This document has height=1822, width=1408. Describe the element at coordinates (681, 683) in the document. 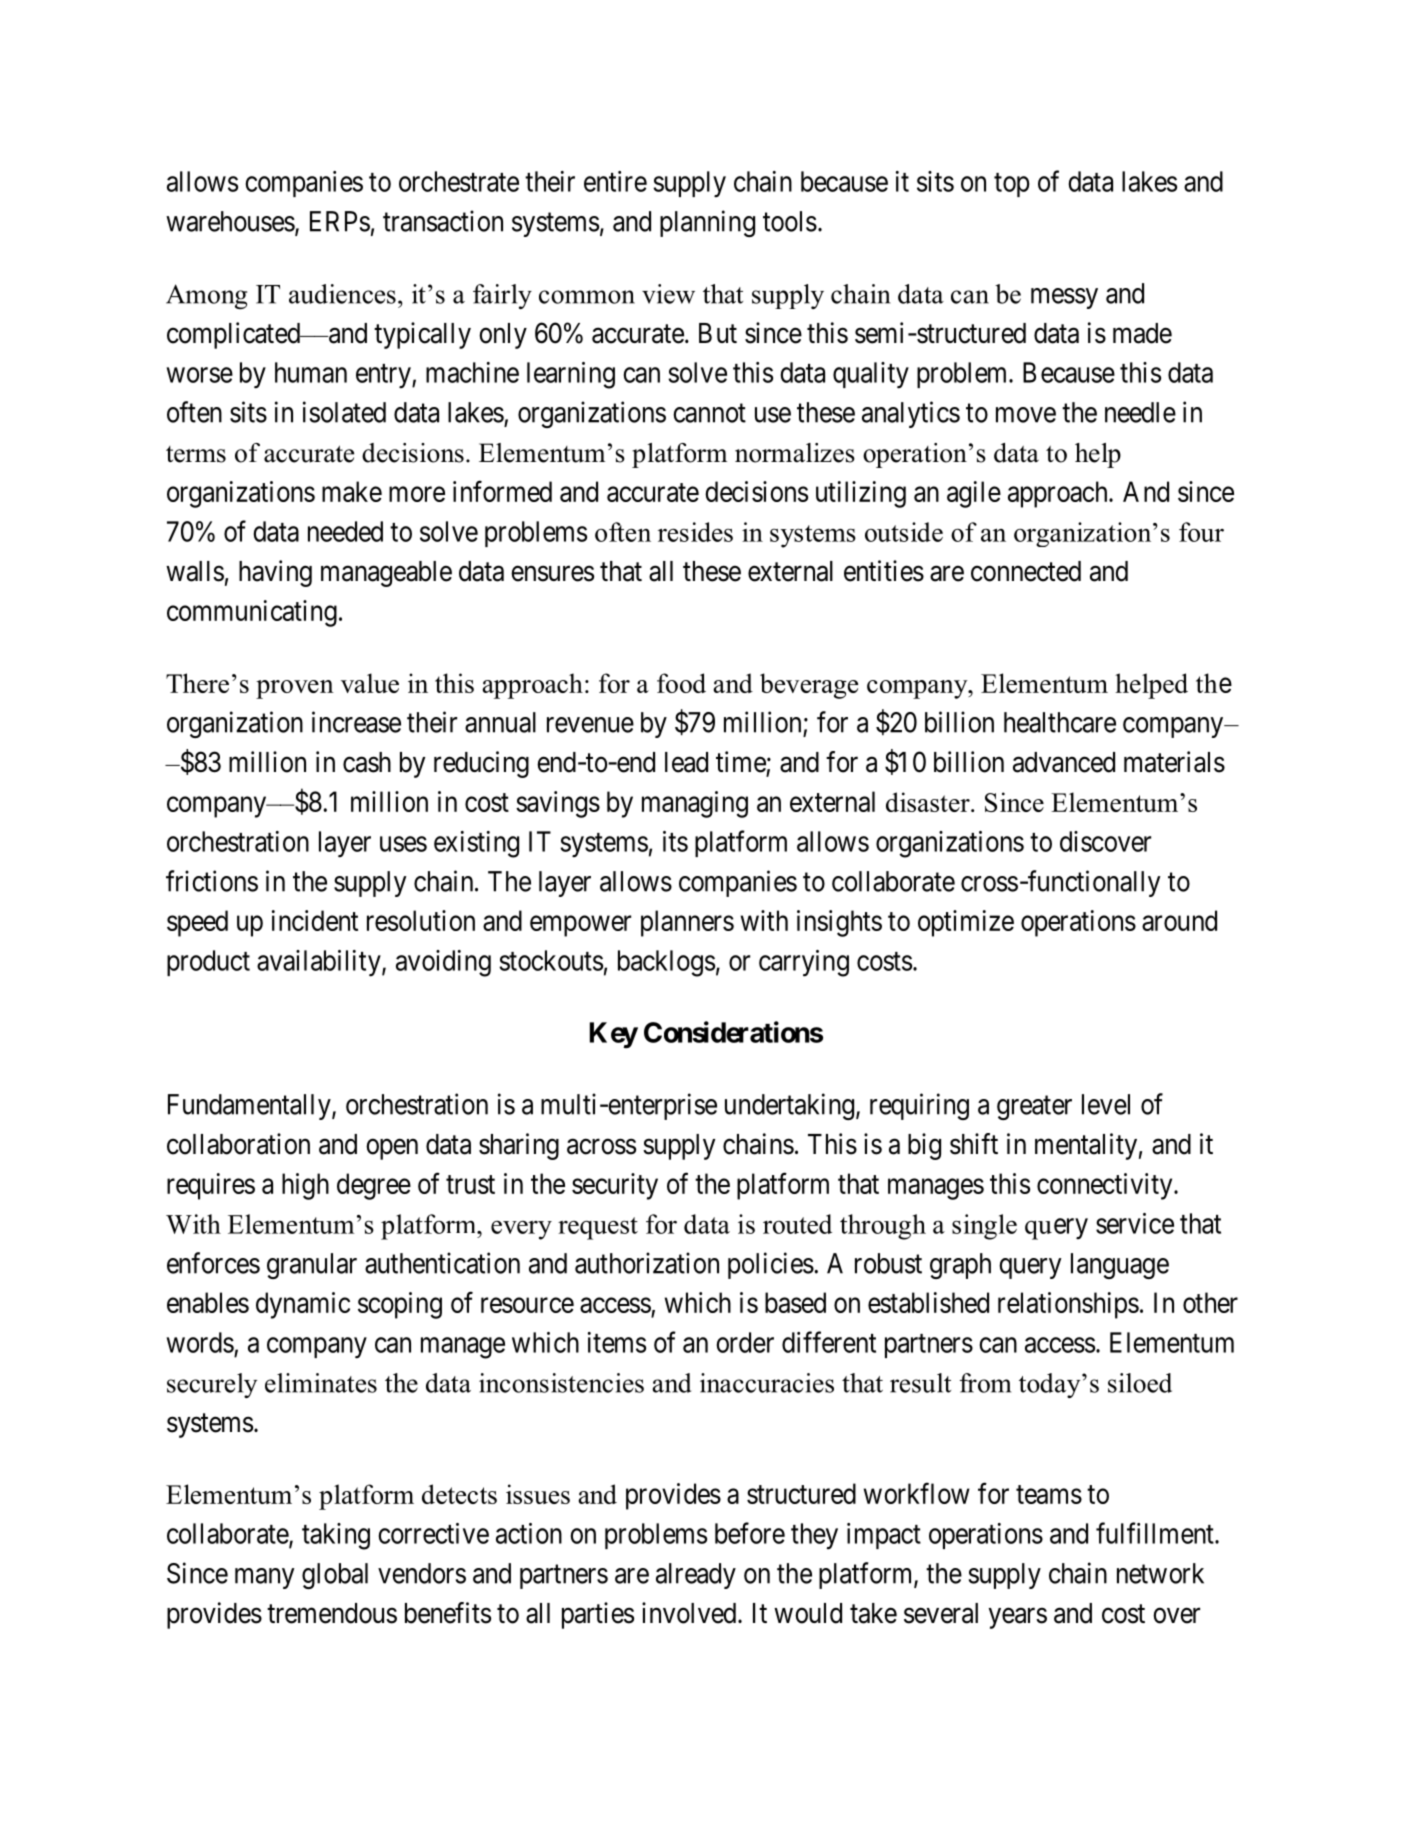

I see `food` at that location.
